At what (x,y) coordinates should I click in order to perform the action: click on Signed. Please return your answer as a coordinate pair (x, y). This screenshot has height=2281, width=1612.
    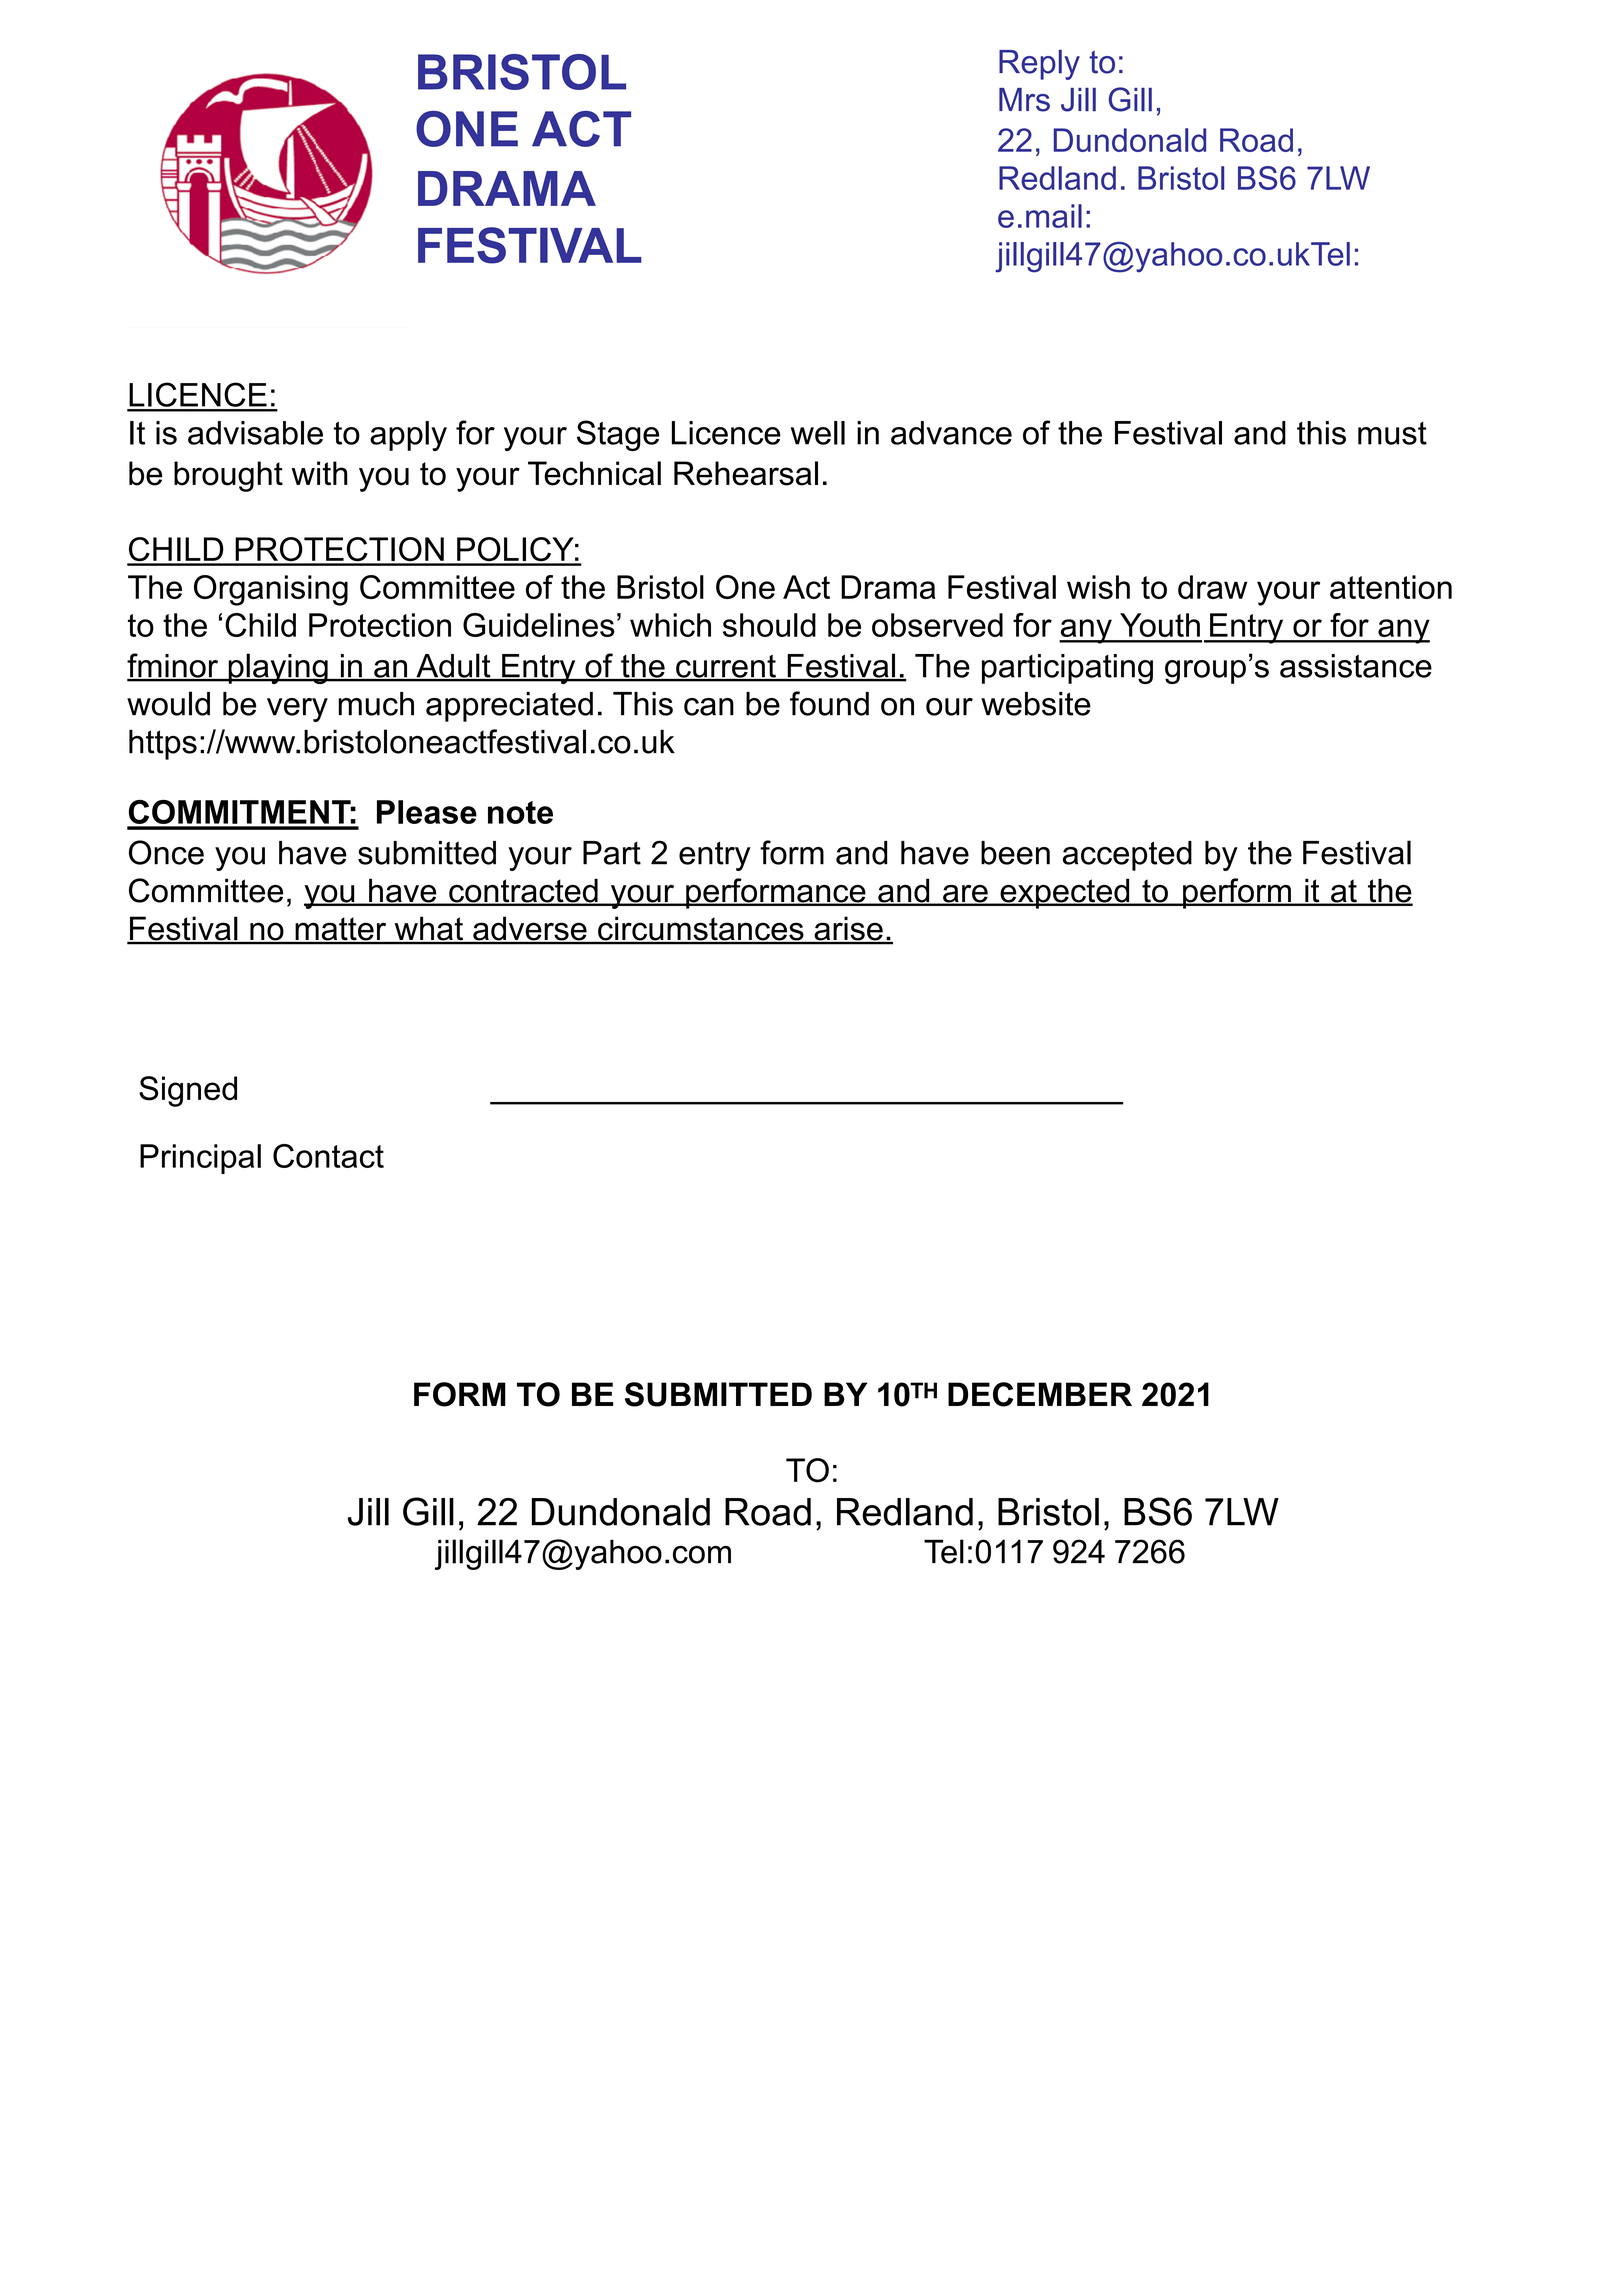
    Looking at the image, I should click on (188, 1091).
